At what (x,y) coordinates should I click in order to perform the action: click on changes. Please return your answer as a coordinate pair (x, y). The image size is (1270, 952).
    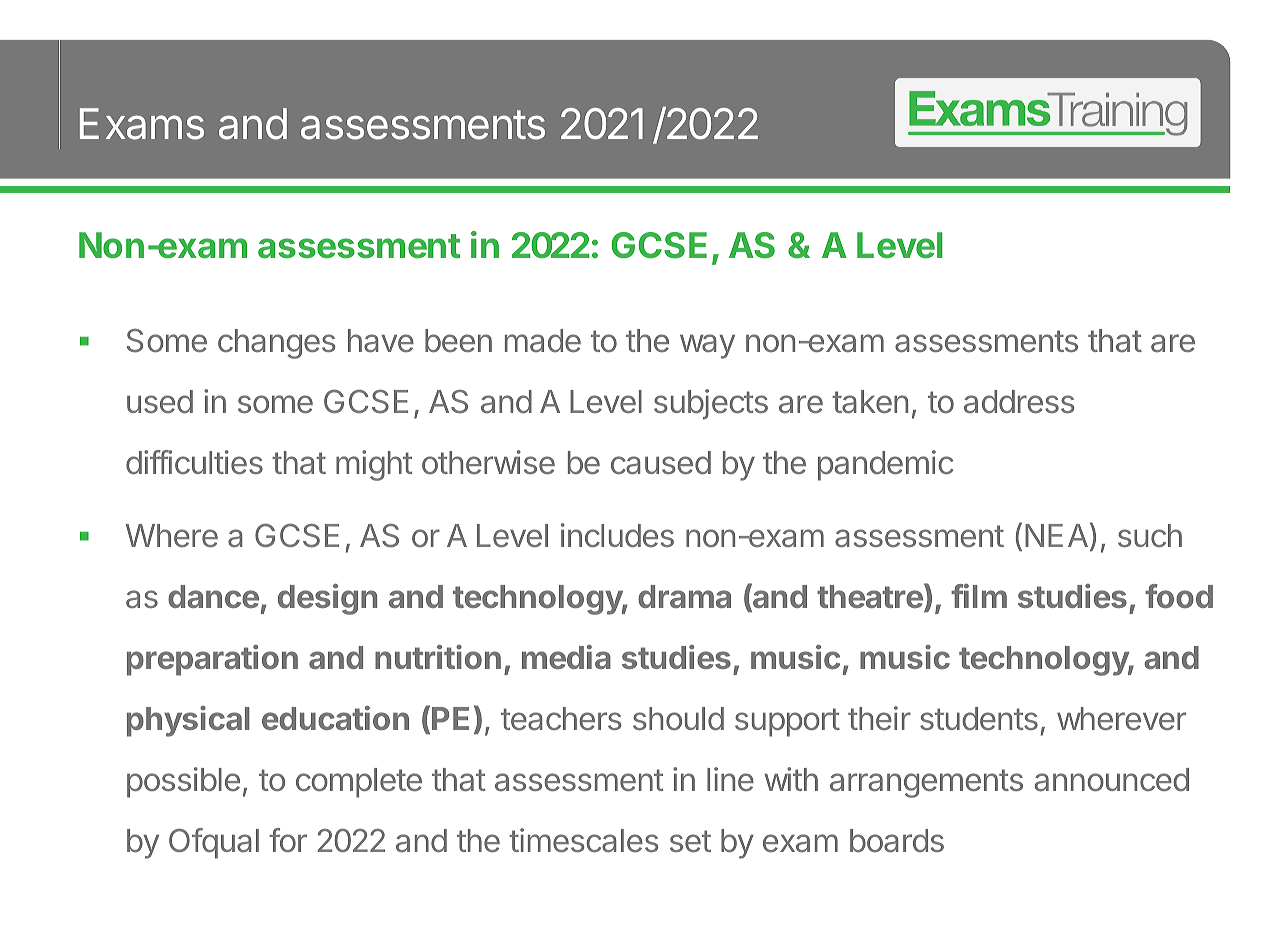
    Looking at the image, I should click on (276, 344).
